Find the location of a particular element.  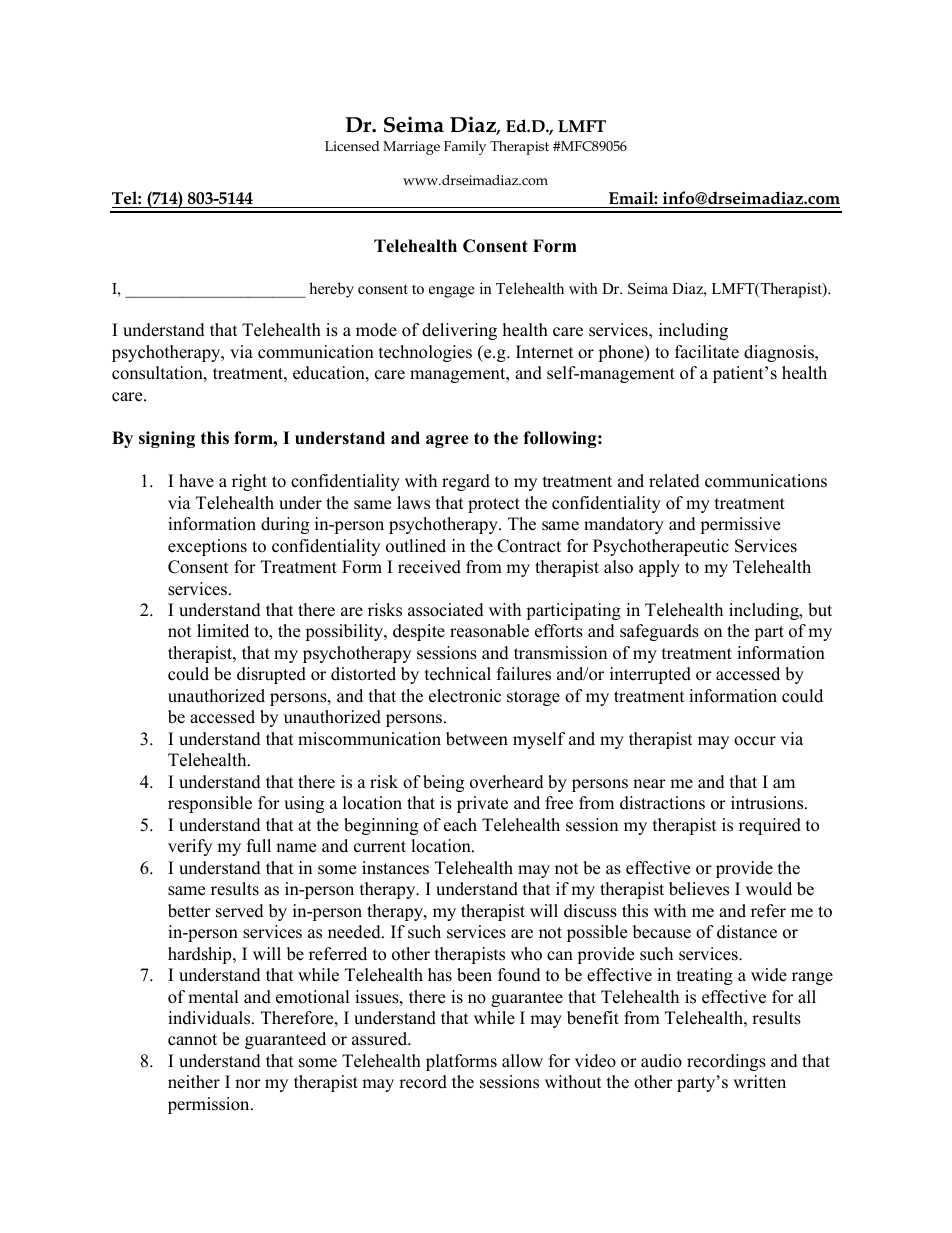

Family is located at coordinates (465, 148).
